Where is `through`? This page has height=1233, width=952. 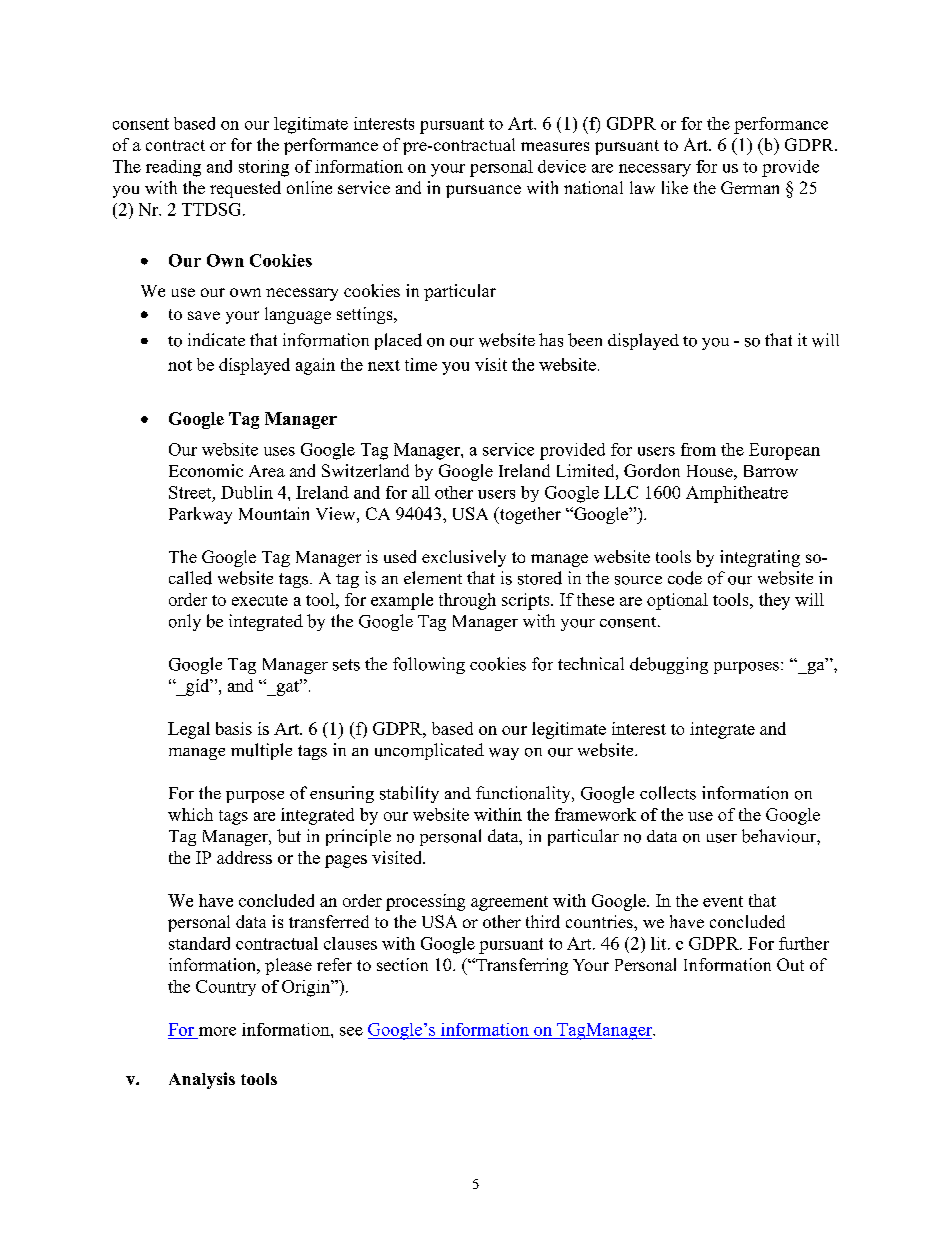 through is located at coordinates (467, 601).
